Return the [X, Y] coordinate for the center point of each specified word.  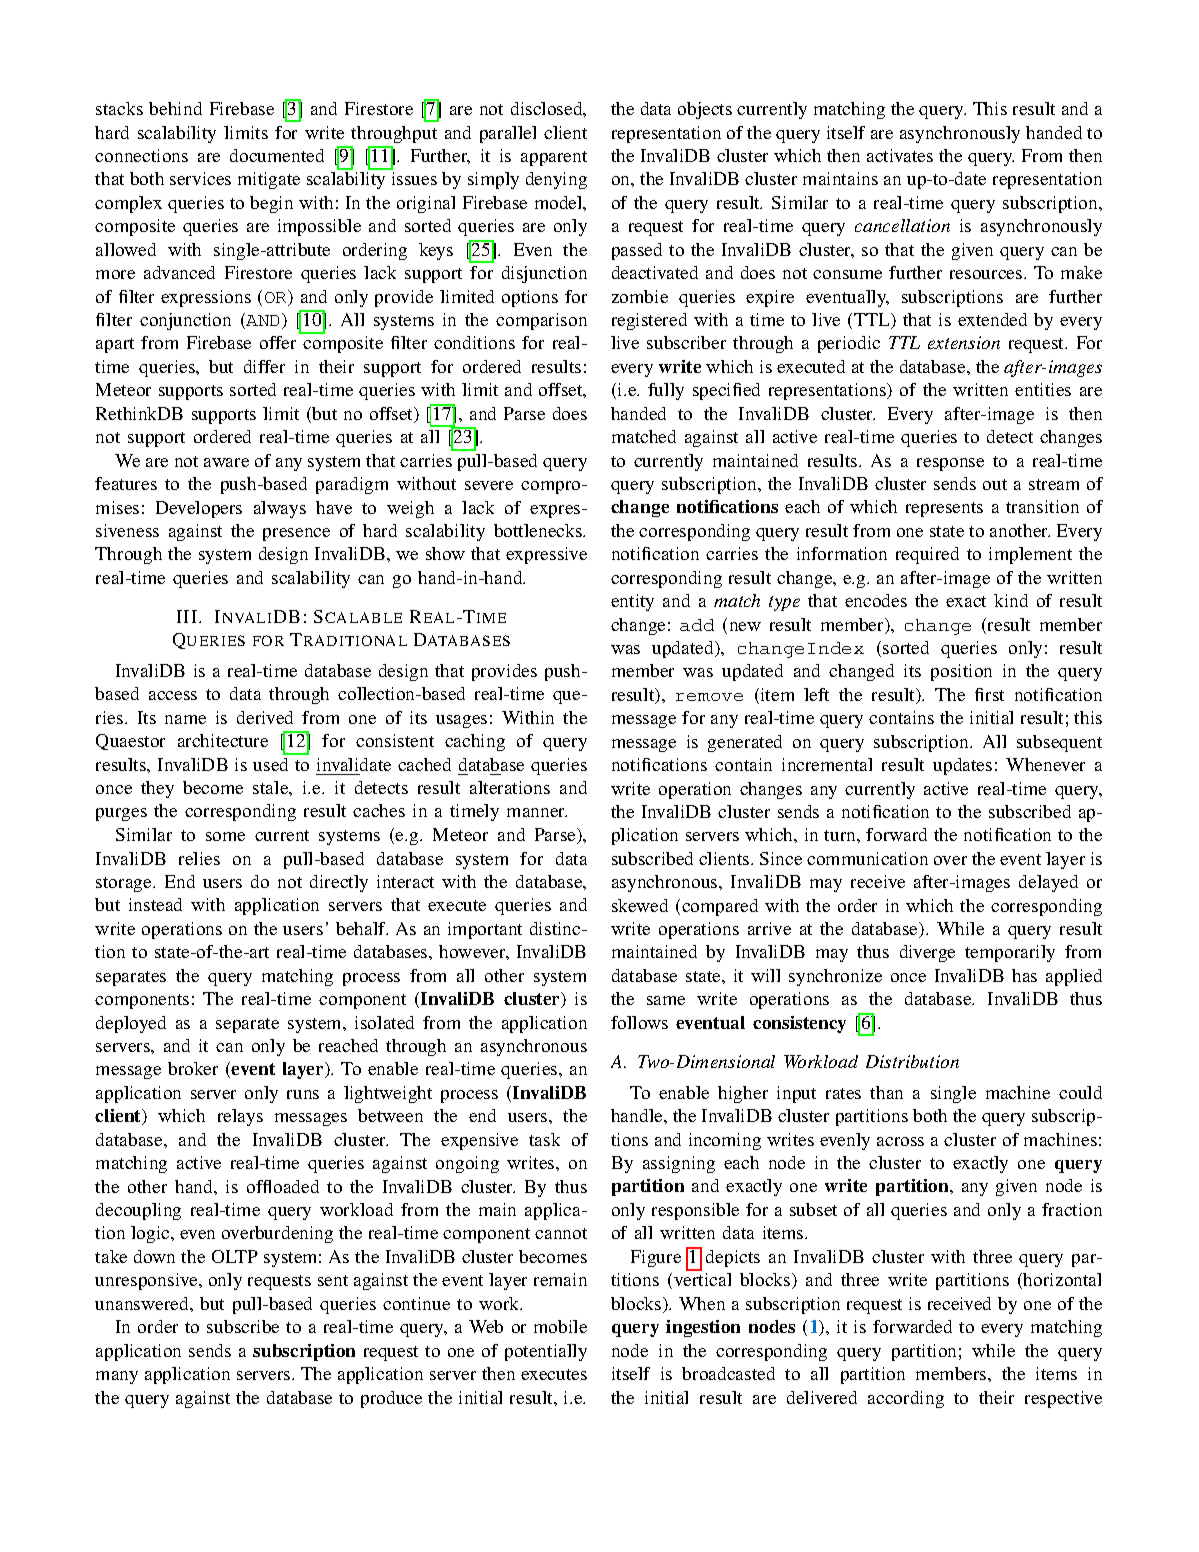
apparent [554, 158]
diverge [927, 953]
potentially [546, 1352]
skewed [640, 905]
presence [296, 534]
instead [155, 904]
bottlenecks [539, 530]
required [927, 555]
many [117, 1377]
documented [277, 155]
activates [900, 155]
